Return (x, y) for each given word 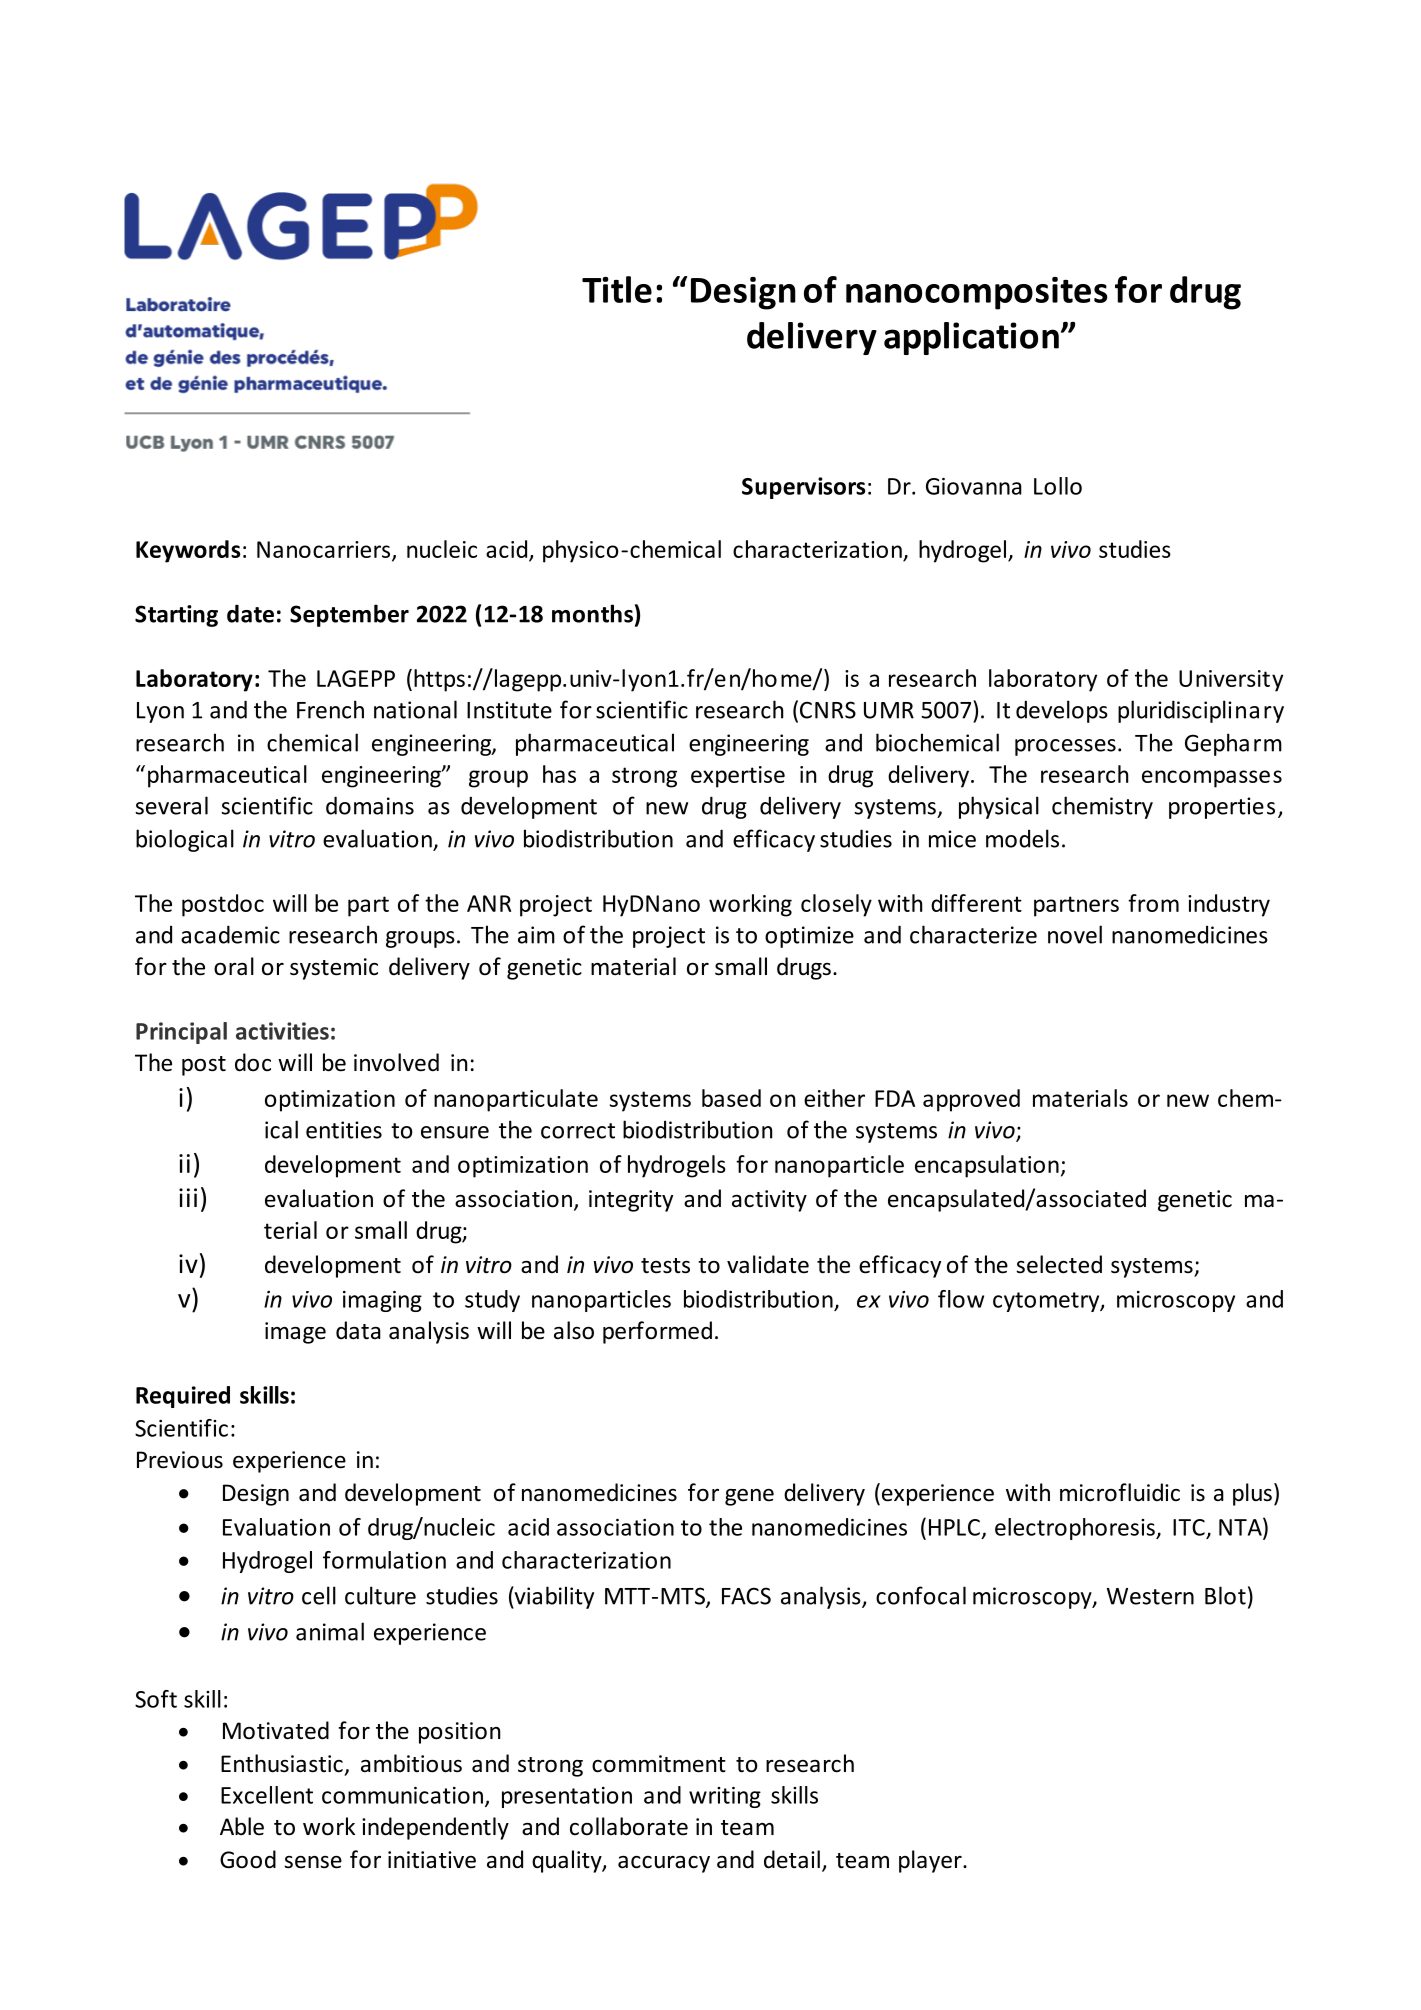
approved (971, 1100)
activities (282, 1031)
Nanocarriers (325, 550)
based (731, 1098)
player (931, 1861)
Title (617, 289)
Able (242, 1826)
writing (725, 1797)
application (971, 338)
